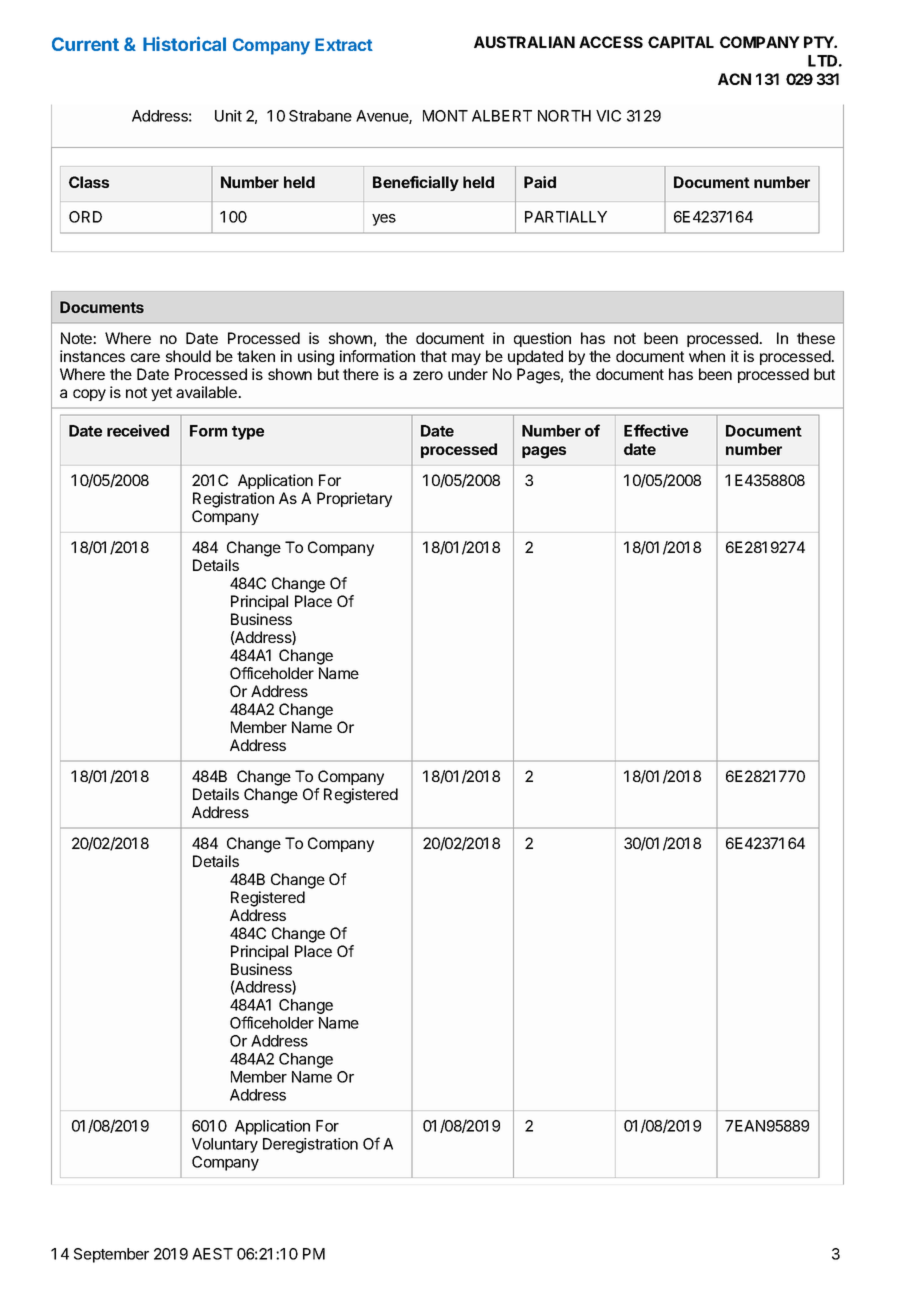  Describe the element at coordinates (734, 79) in the document. I see `ACN` at that location.
